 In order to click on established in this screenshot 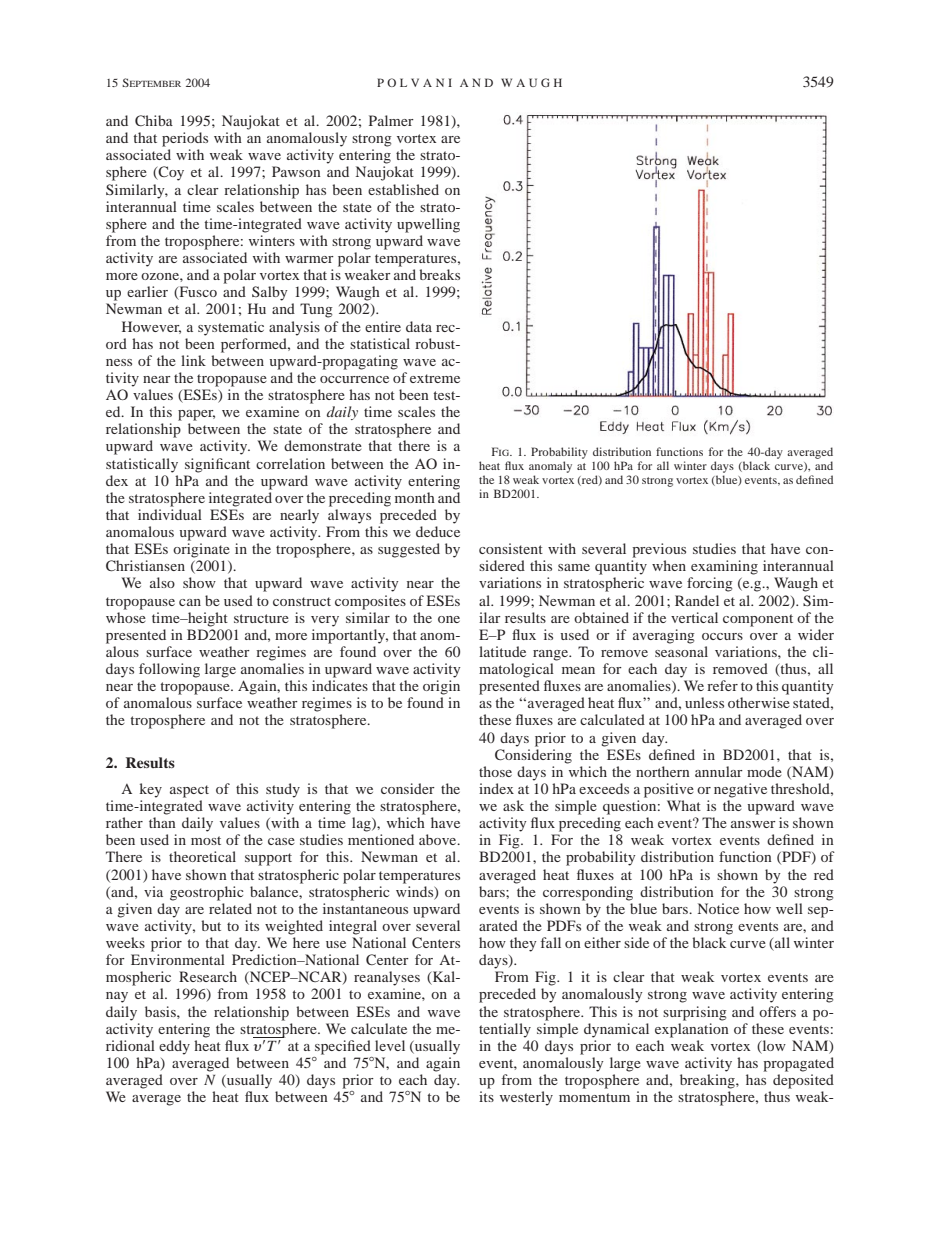, I will do `click(403, 189)`.
